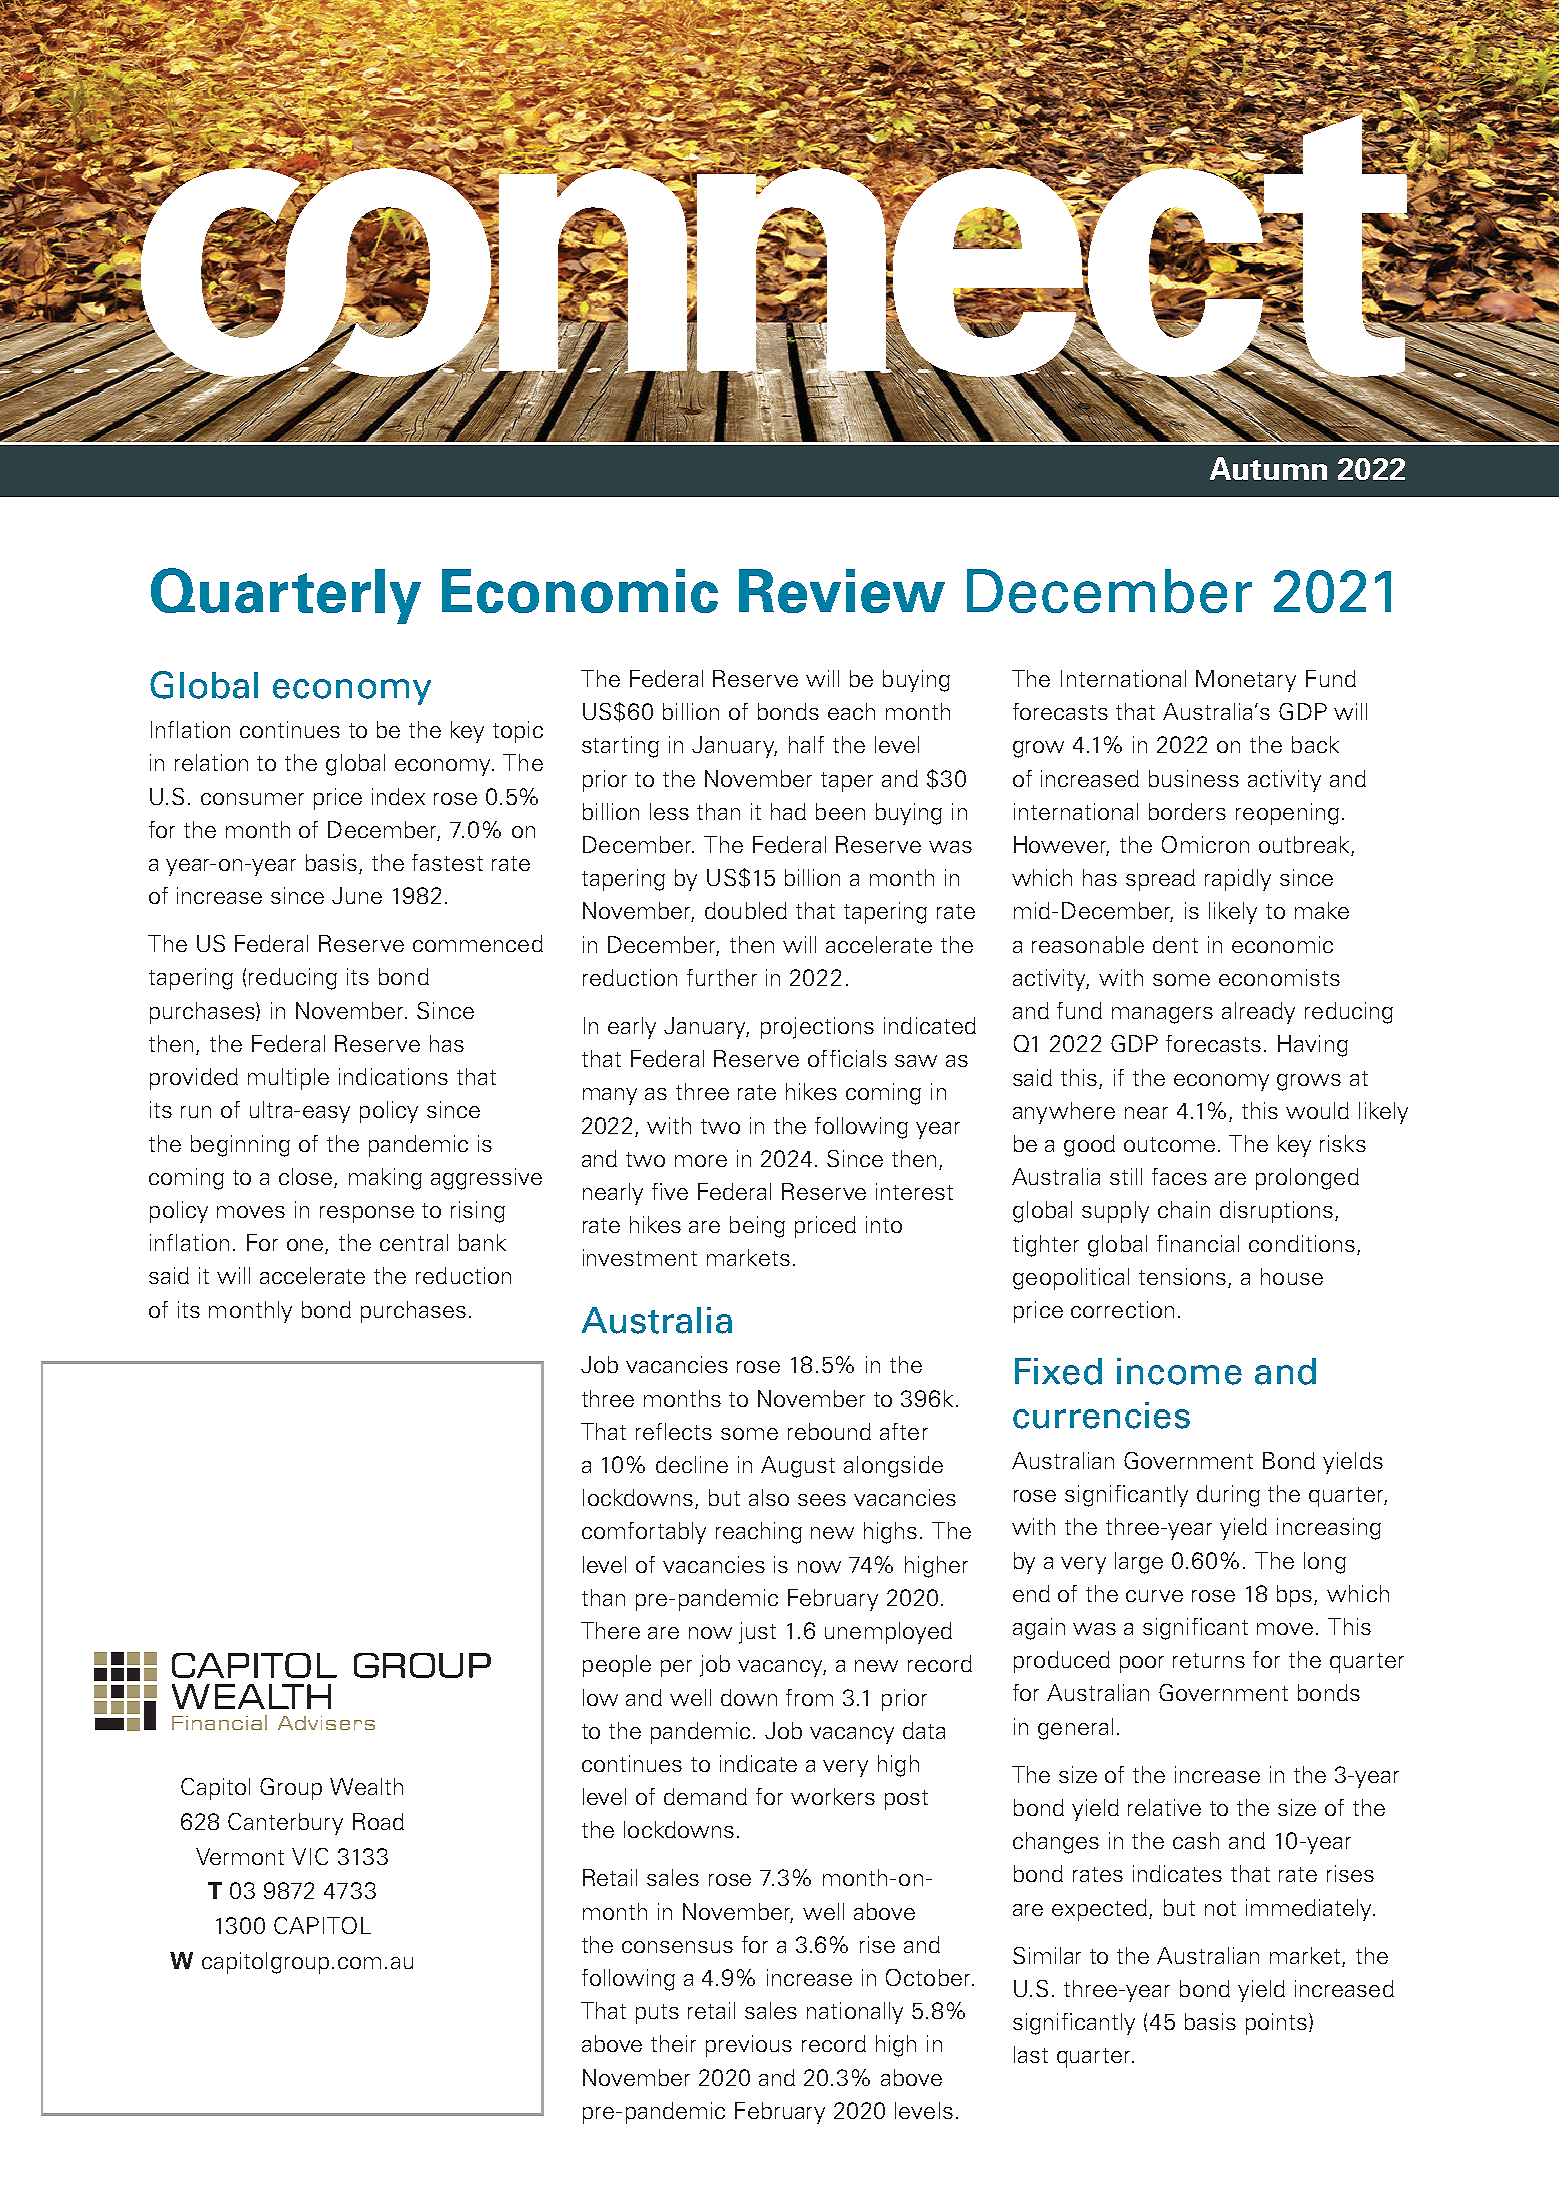 Image resolution: width=1559 pixels, height=2205 pixels. What do you see at coordinates (310, 1856) in the screenshot?
I see `VIC` at bounding box center [310, 1856].
